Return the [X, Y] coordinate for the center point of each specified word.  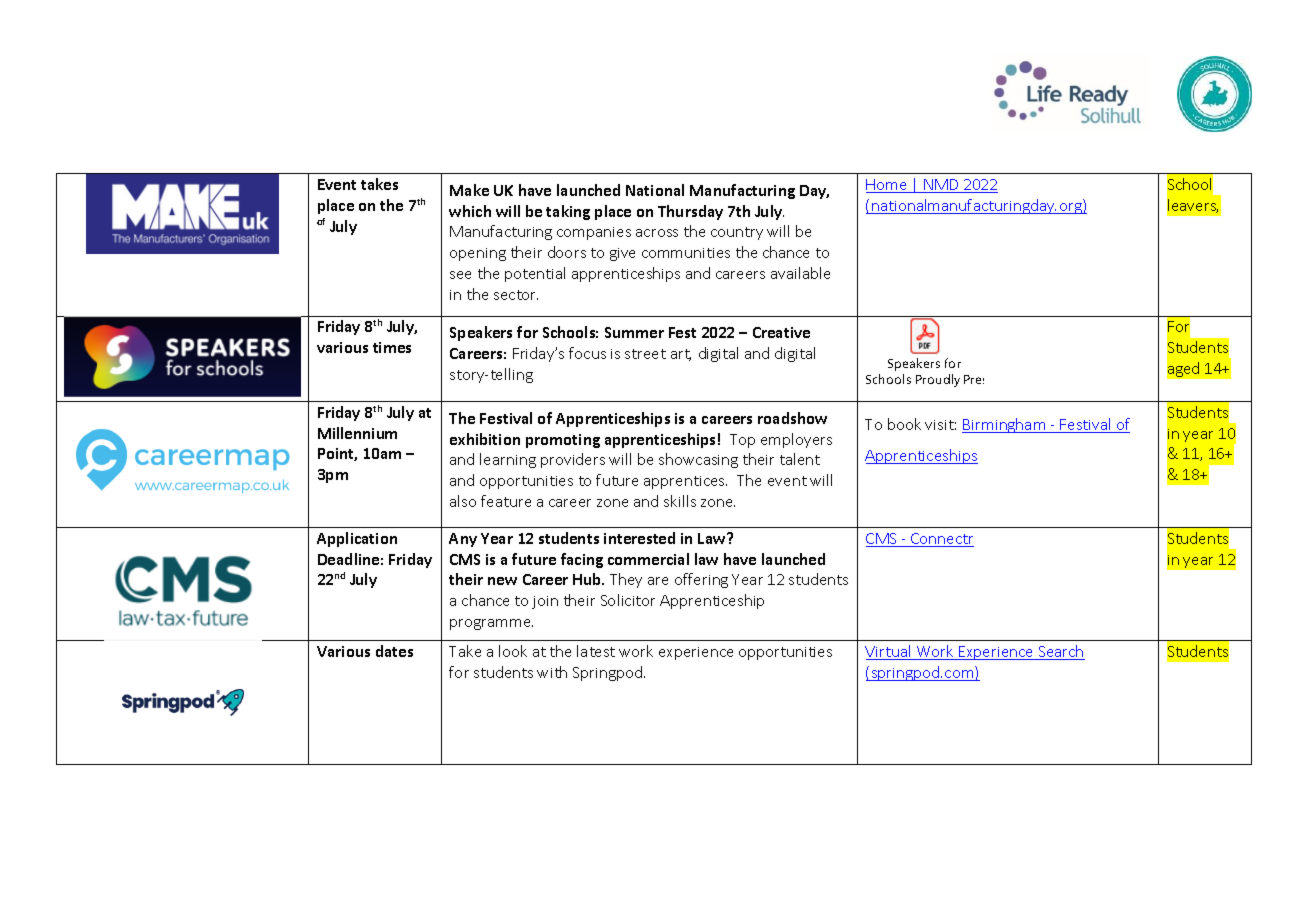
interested [639, 538]
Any [463, 540]
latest [596, 651]
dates [394, 651]
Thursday [690, 212]
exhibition [485, 439]
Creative [781, 332]
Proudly [938, 380]
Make [469, 190]
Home [887, 186]
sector [516, 295]
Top [742, 441]
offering [701, 580]
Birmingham [1005, 425]
